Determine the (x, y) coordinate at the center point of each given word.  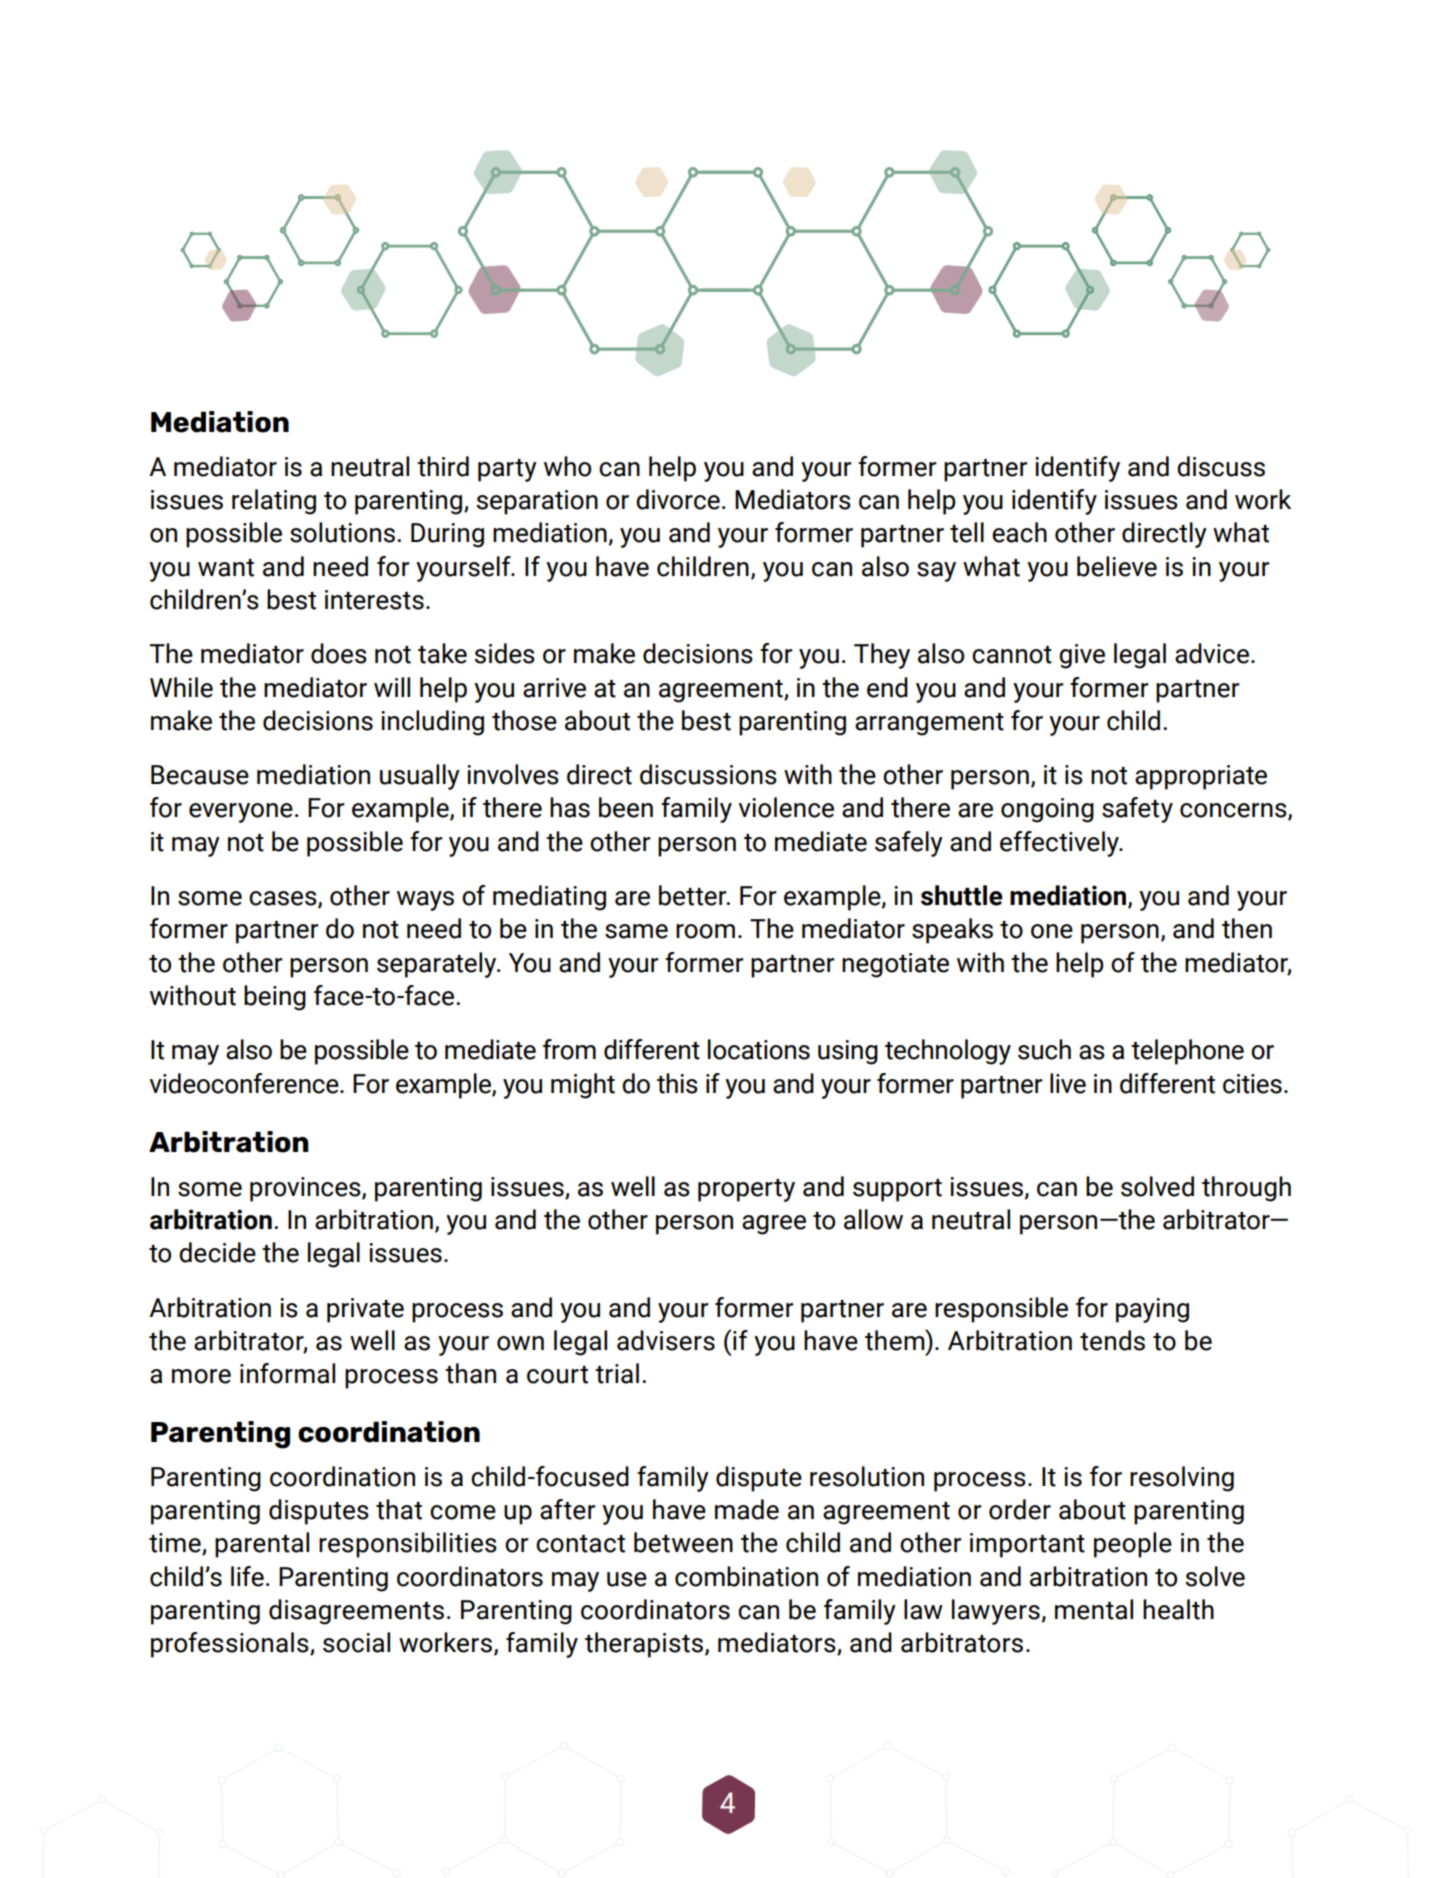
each (1019, 532)
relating (274, 502)
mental (1094, 1609)
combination (746, 1576)
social (356, 1642)
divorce (678, 499)
